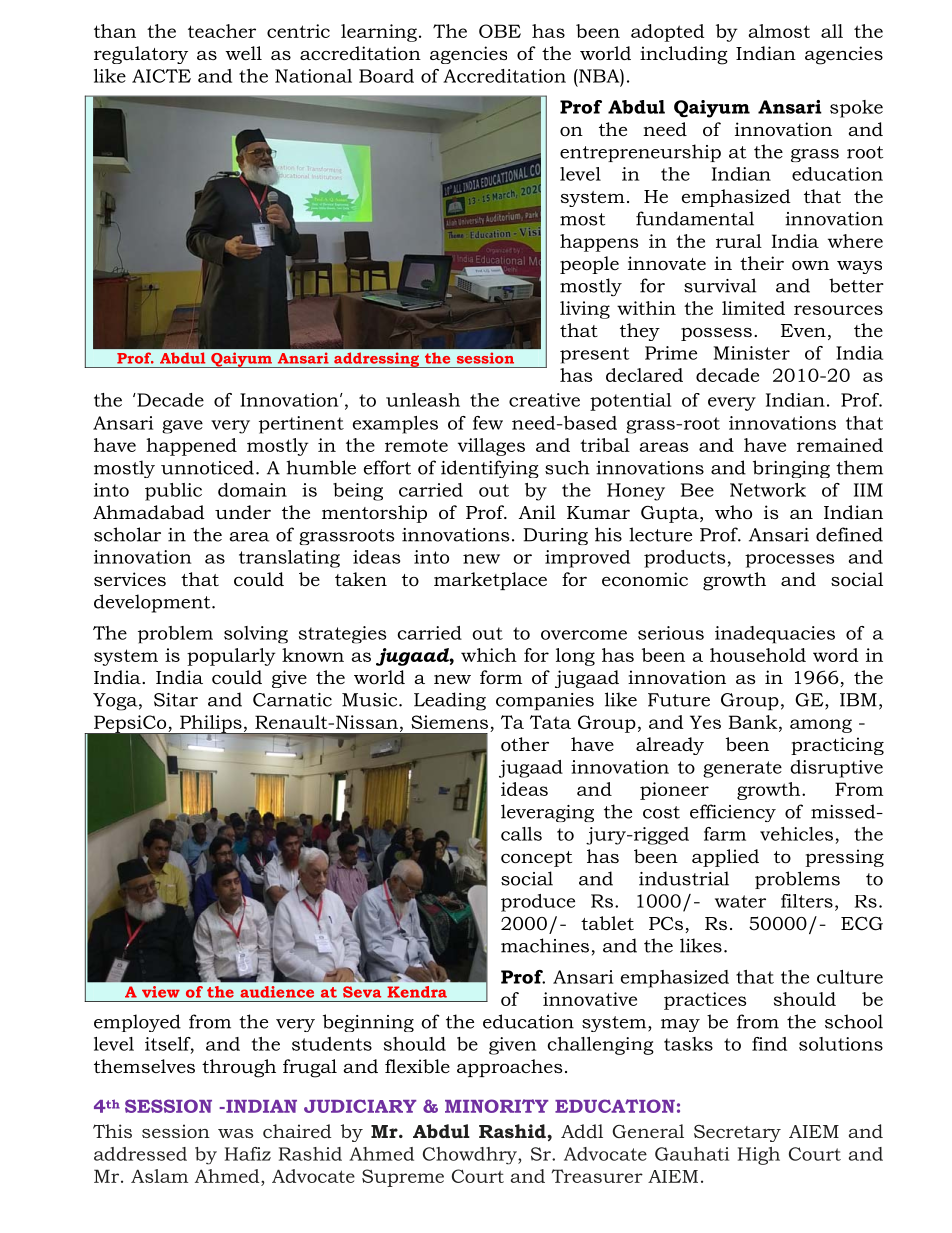 Image resolution: width=952 pixels, height=1233 pixels. What do you see at coordinates (684, 55) in the document?
I see `including` at bounding box center [684, 55].
